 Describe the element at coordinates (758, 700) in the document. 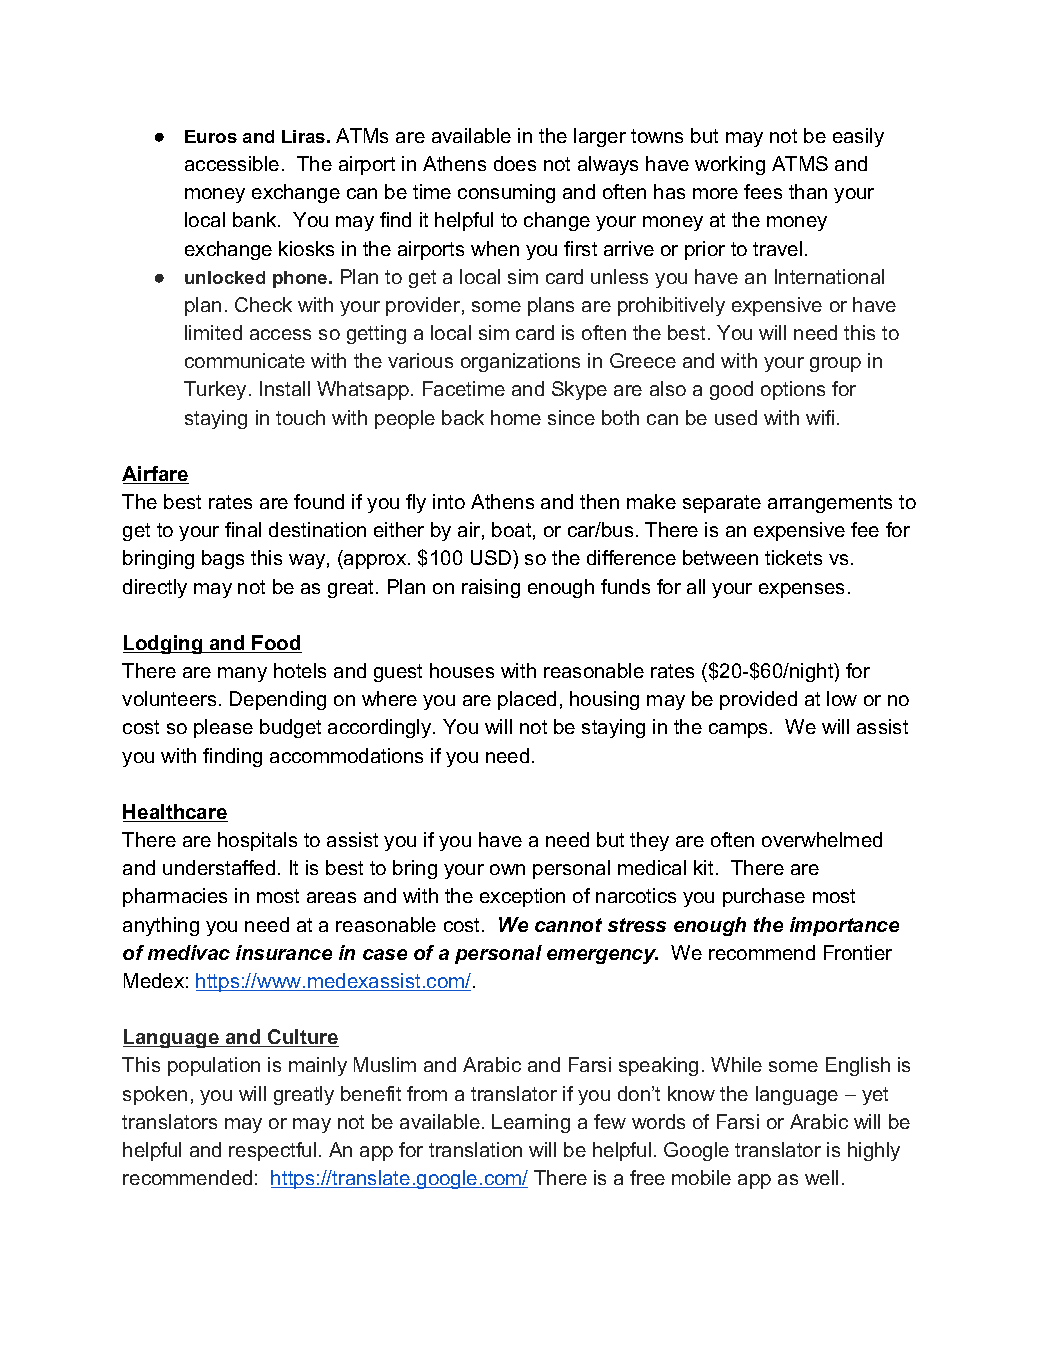

I see `provided` at that location.
